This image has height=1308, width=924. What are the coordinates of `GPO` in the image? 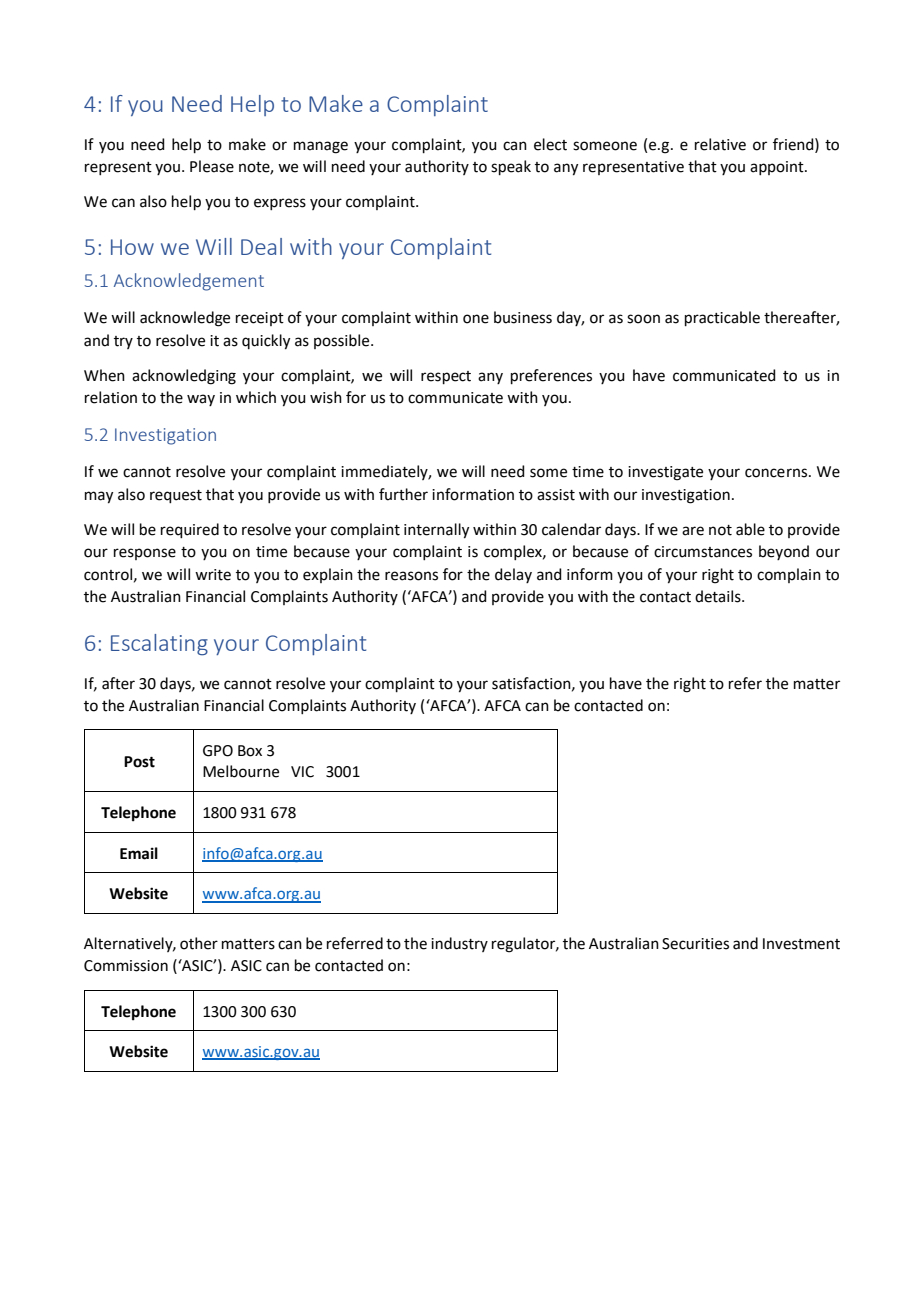 It's located at (218, 751).
